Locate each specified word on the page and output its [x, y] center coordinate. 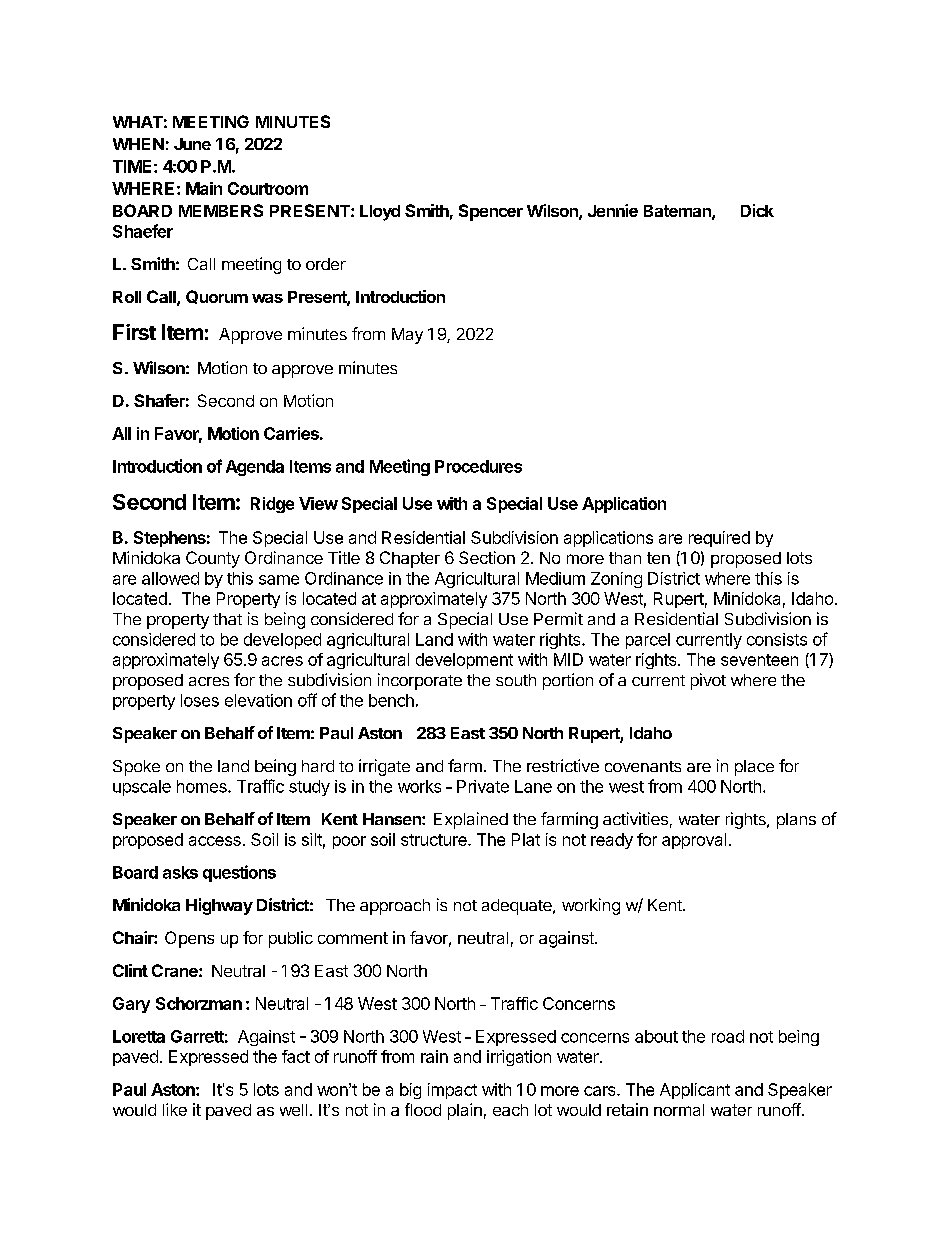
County [213, 559]
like [175, 1109]
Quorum [217, 297]
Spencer [491, 212]
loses [200, 700]
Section [487, 557]
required [719, 539]
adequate [518, 907]
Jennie [613, 210]
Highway [219, 906]
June [192, 144]
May [407, 336]
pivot [708, 681]
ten [658, 558]
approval [694, 841]
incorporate [420, 681]
